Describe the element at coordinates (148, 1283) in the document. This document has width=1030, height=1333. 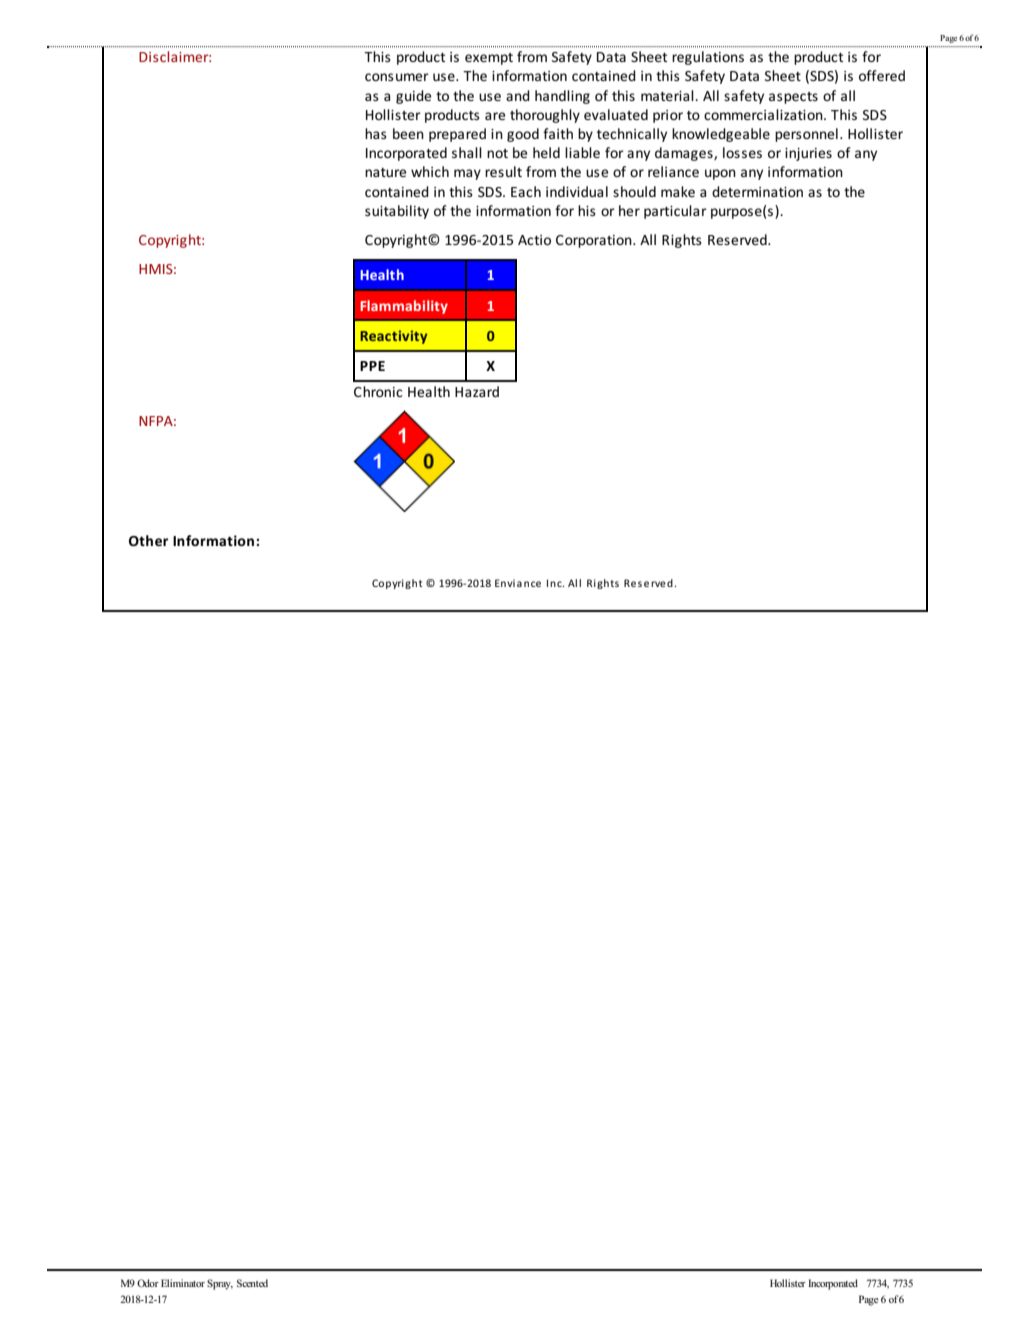
I see `Odor` at that location.
